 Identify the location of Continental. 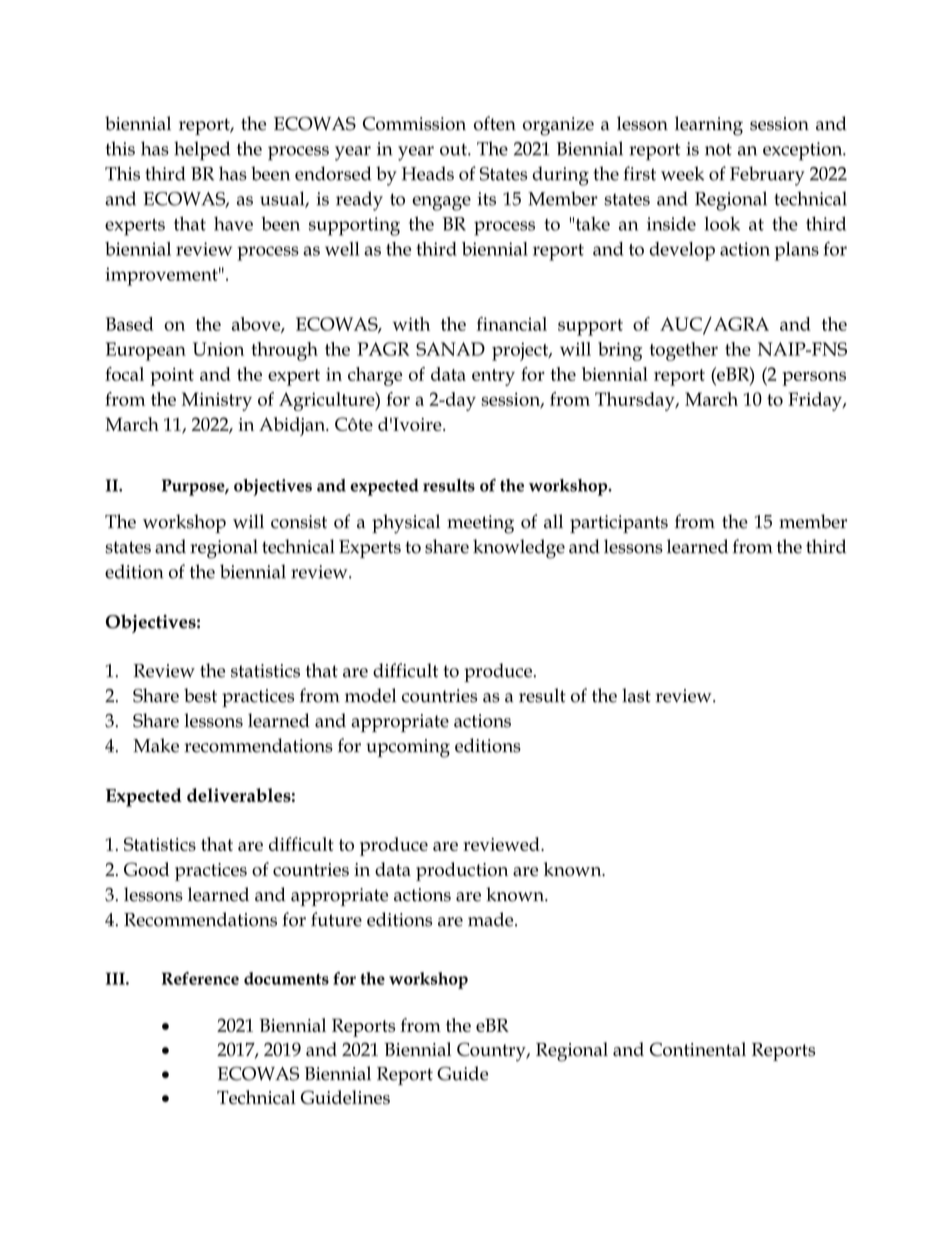
(698, 1049).
